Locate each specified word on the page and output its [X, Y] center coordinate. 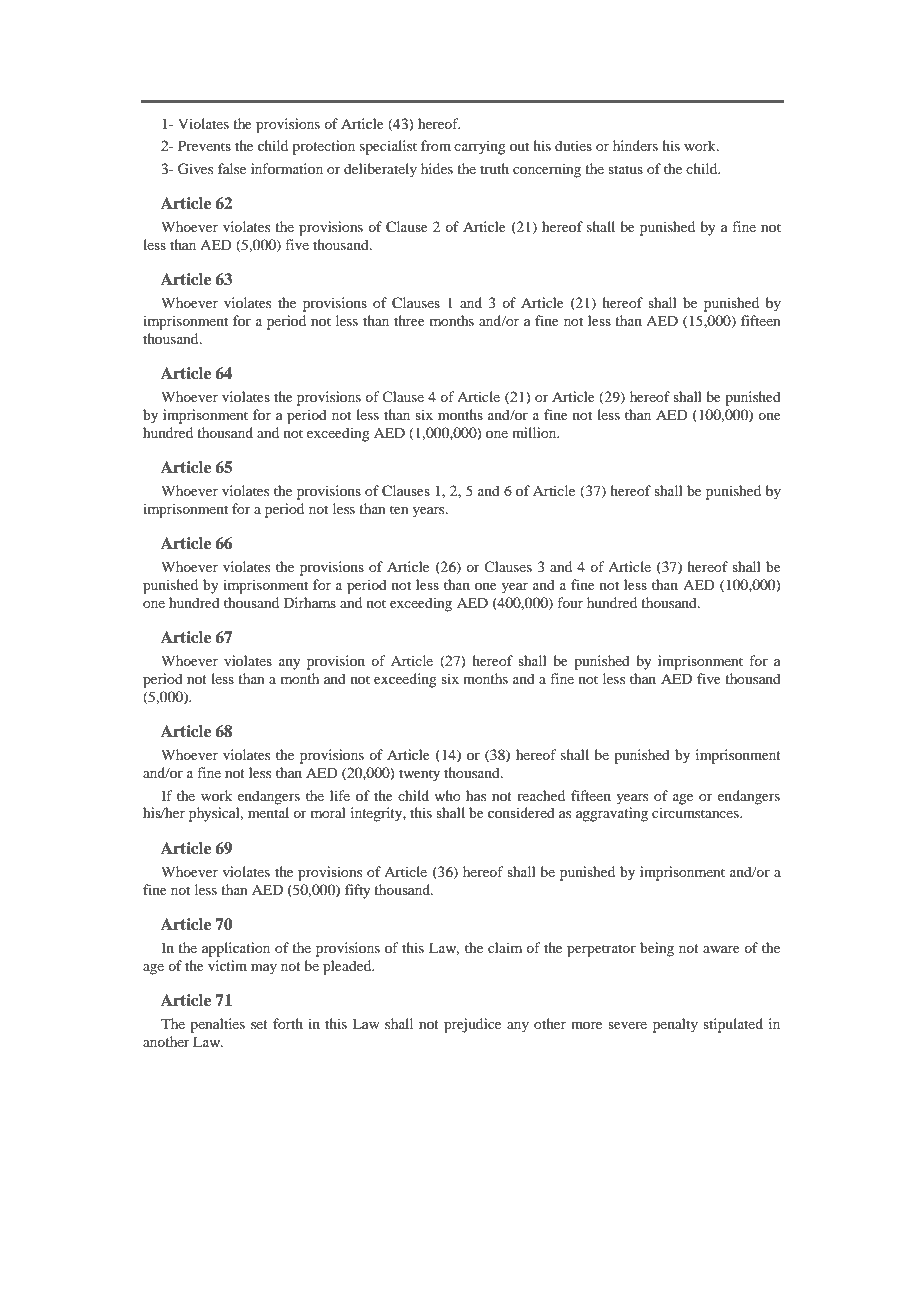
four [570, 602]
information [287, 168]
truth [494, 168]
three [409, 320]
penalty [675, 1025]
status [625, 169]
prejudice [472, 1025]
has [476, 795]
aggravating [612, 814]
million [535, 432]
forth [288, 1023]
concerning [547, 170]
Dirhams [310, 602]
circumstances [696, 812]
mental [268, 812]
